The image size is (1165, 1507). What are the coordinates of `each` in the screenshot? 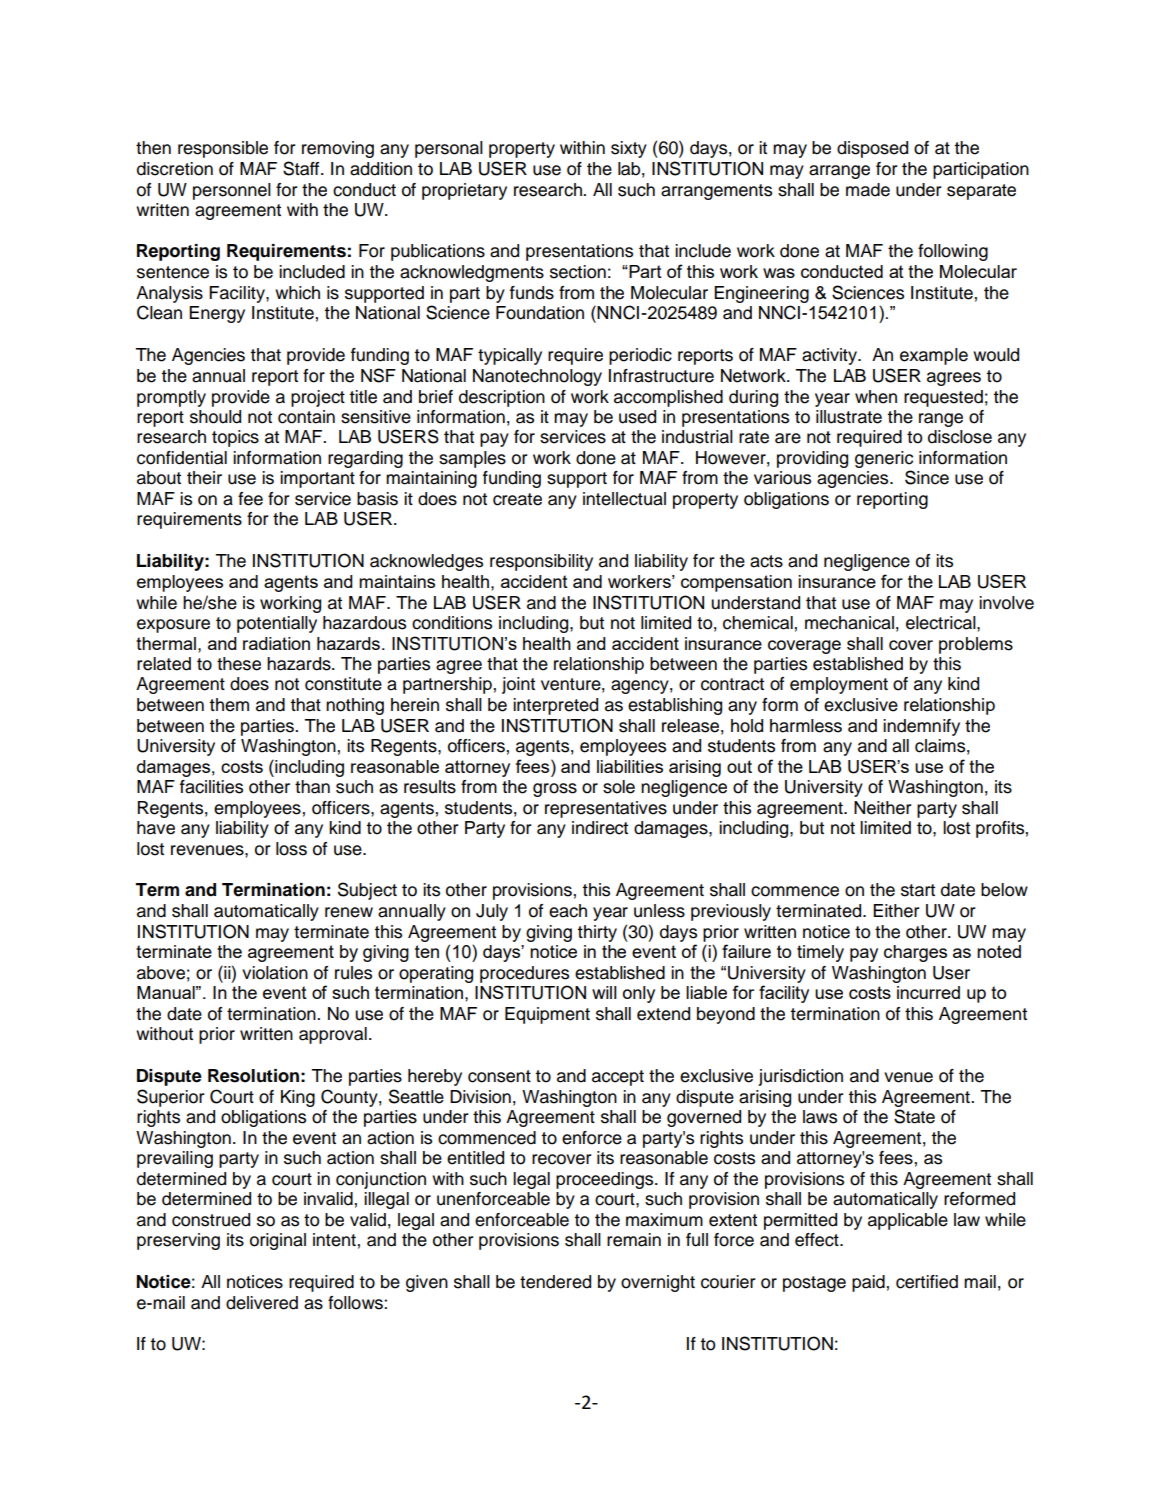 It's located at (568, 911).
